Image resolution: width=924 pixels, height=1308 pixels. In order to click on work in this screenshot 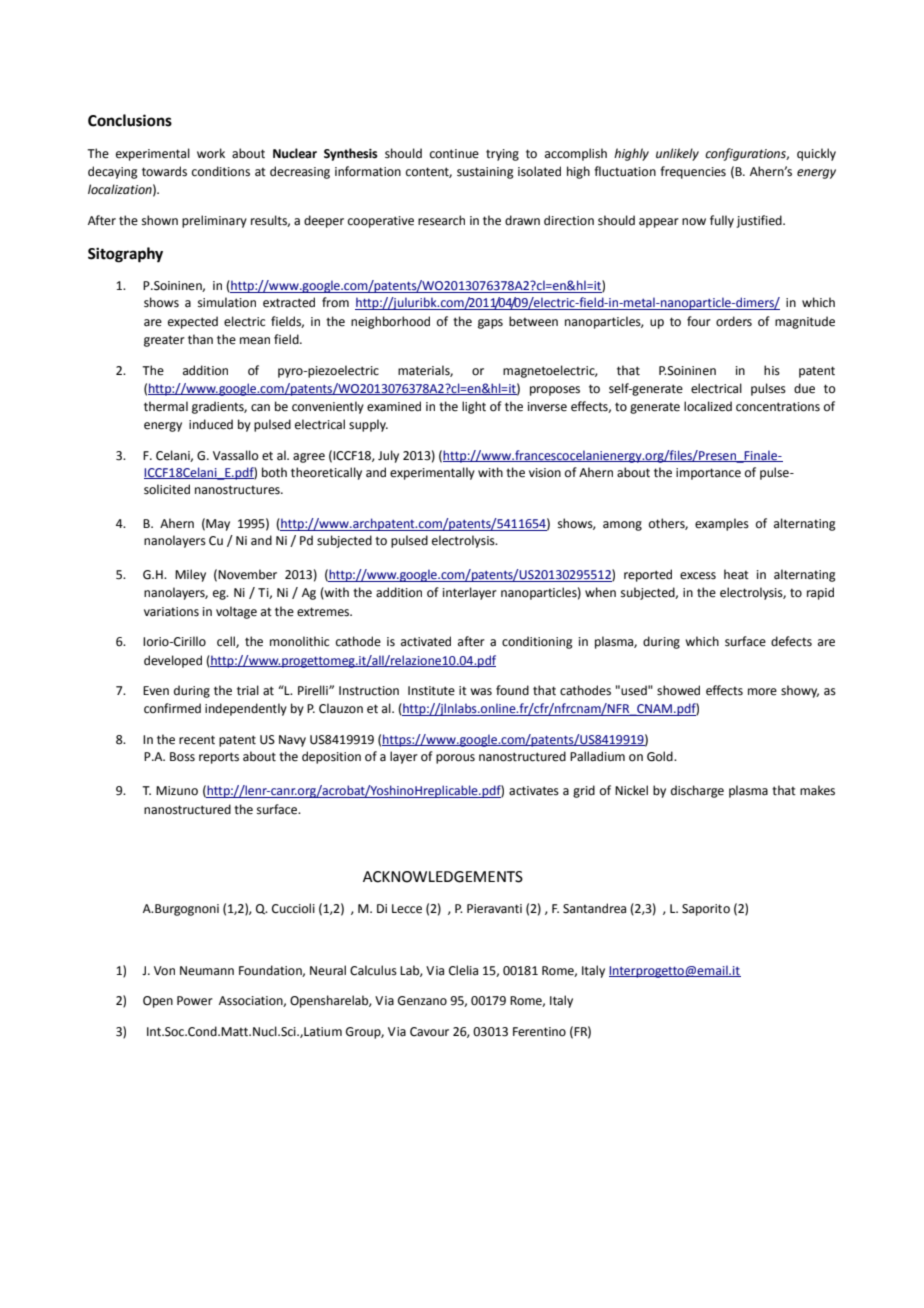, I will do `click(211, 153)`.
